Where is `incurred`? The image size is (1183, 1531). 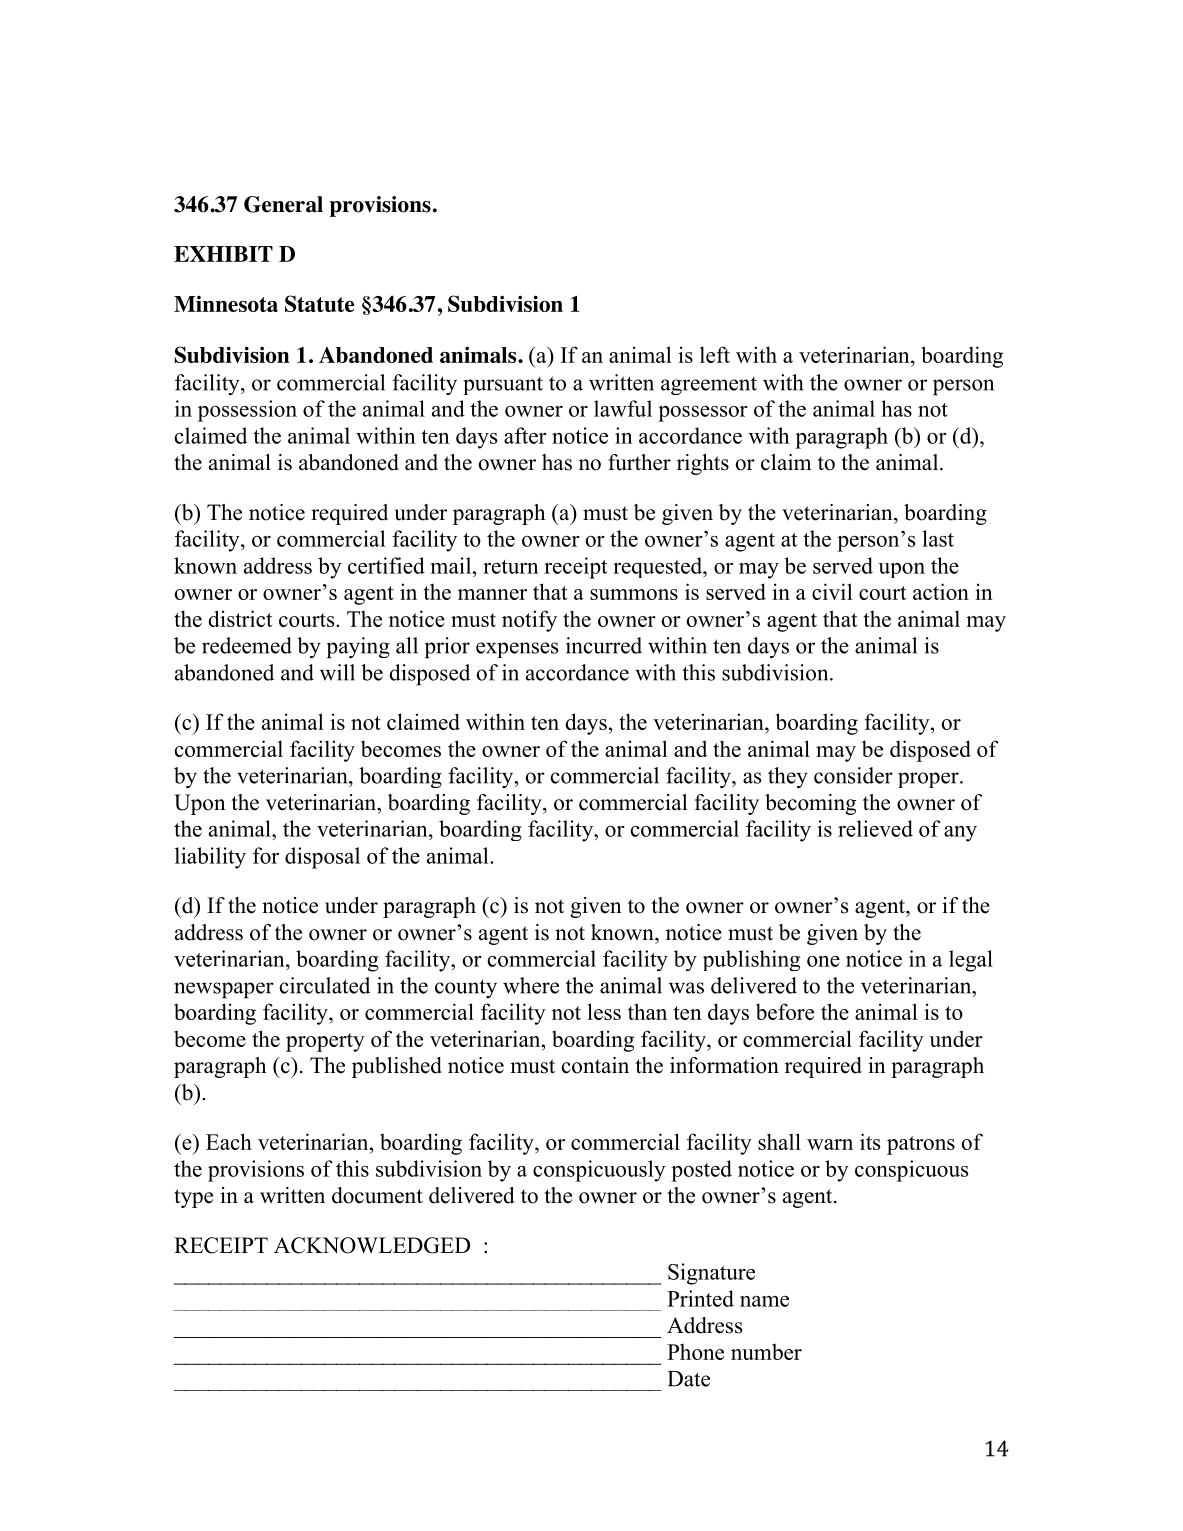 incurred is located at coordinates (604, 645).
